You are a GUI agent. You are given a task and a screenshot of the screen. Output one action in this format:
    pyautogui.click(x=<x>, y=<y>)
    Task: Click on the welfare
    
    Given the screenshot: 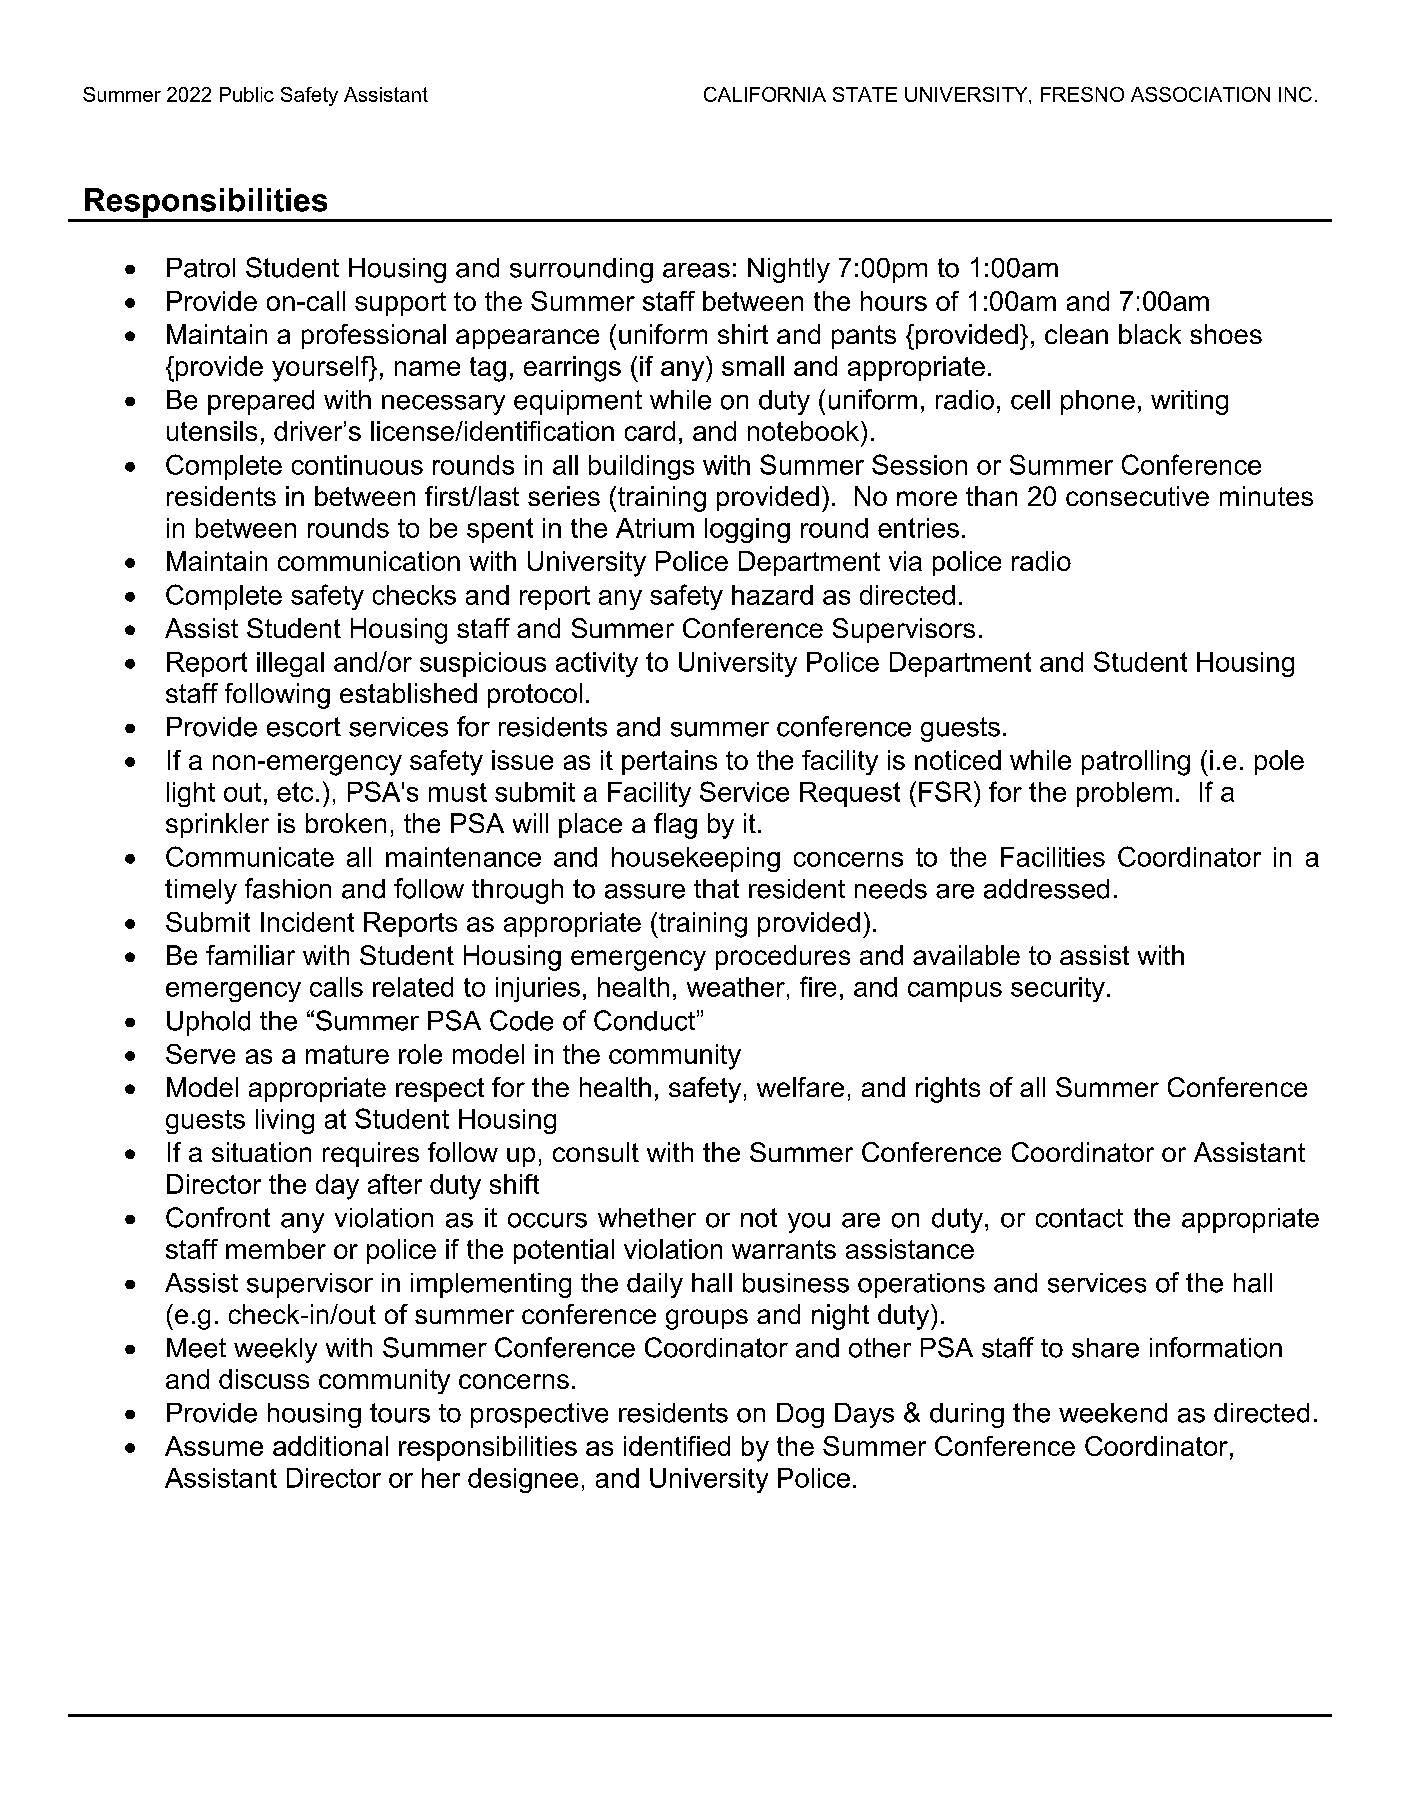 What is the action you would take?
    pyautogui.click(x=800, y=1087)
